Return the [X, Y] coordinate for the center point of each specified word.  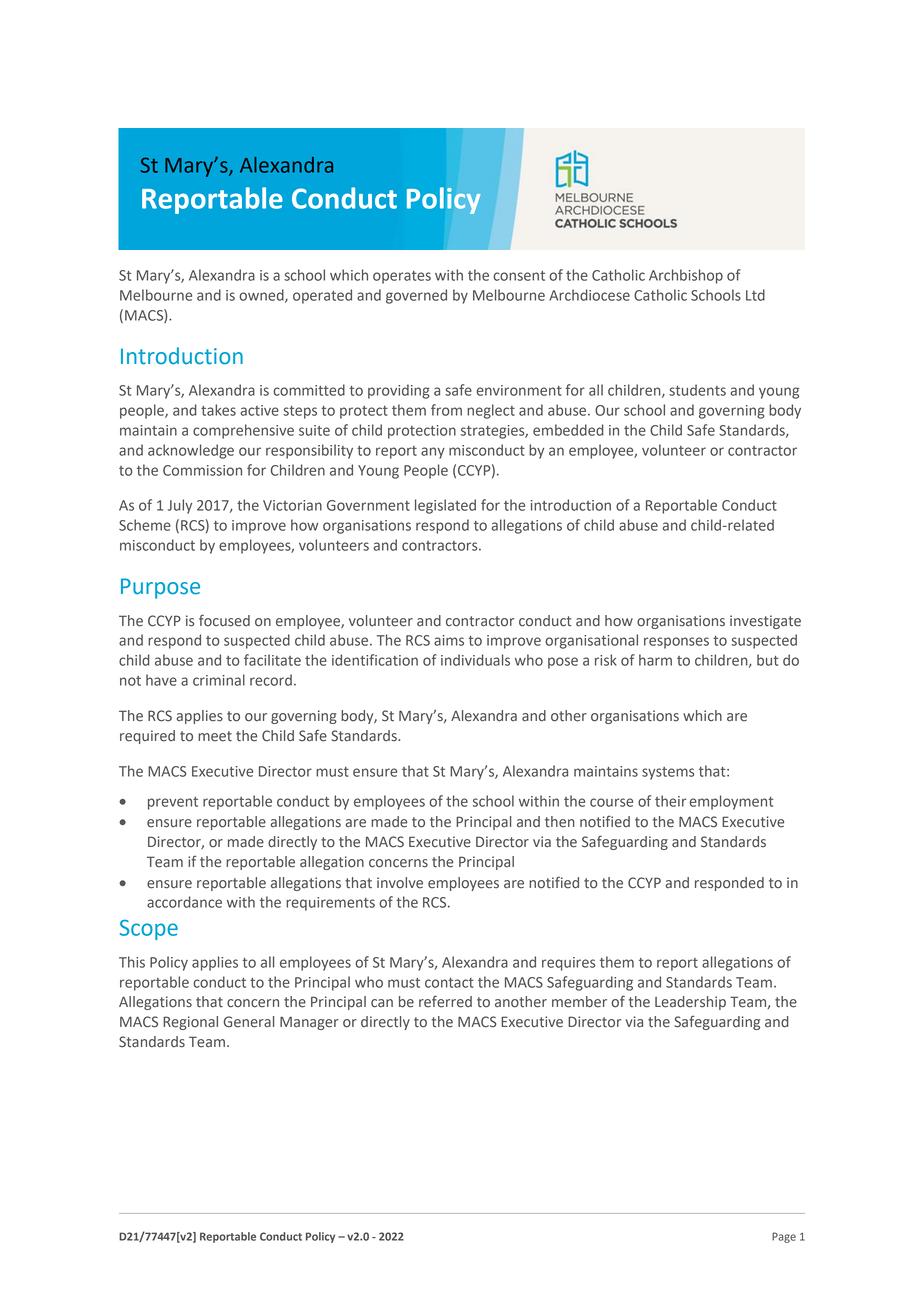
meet [215, 736]
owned [262, 296]
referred [445, 1001]
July [180, 506]
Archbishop [686, 276]
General [248, 1022]
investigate [765, 622]
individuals [475, 660]
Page [784, 1237]
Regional [190, 1023]
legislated [445, 506]
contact [449, 983]
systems [668, 773]
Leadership [690, 1003]
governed [416, 296]
